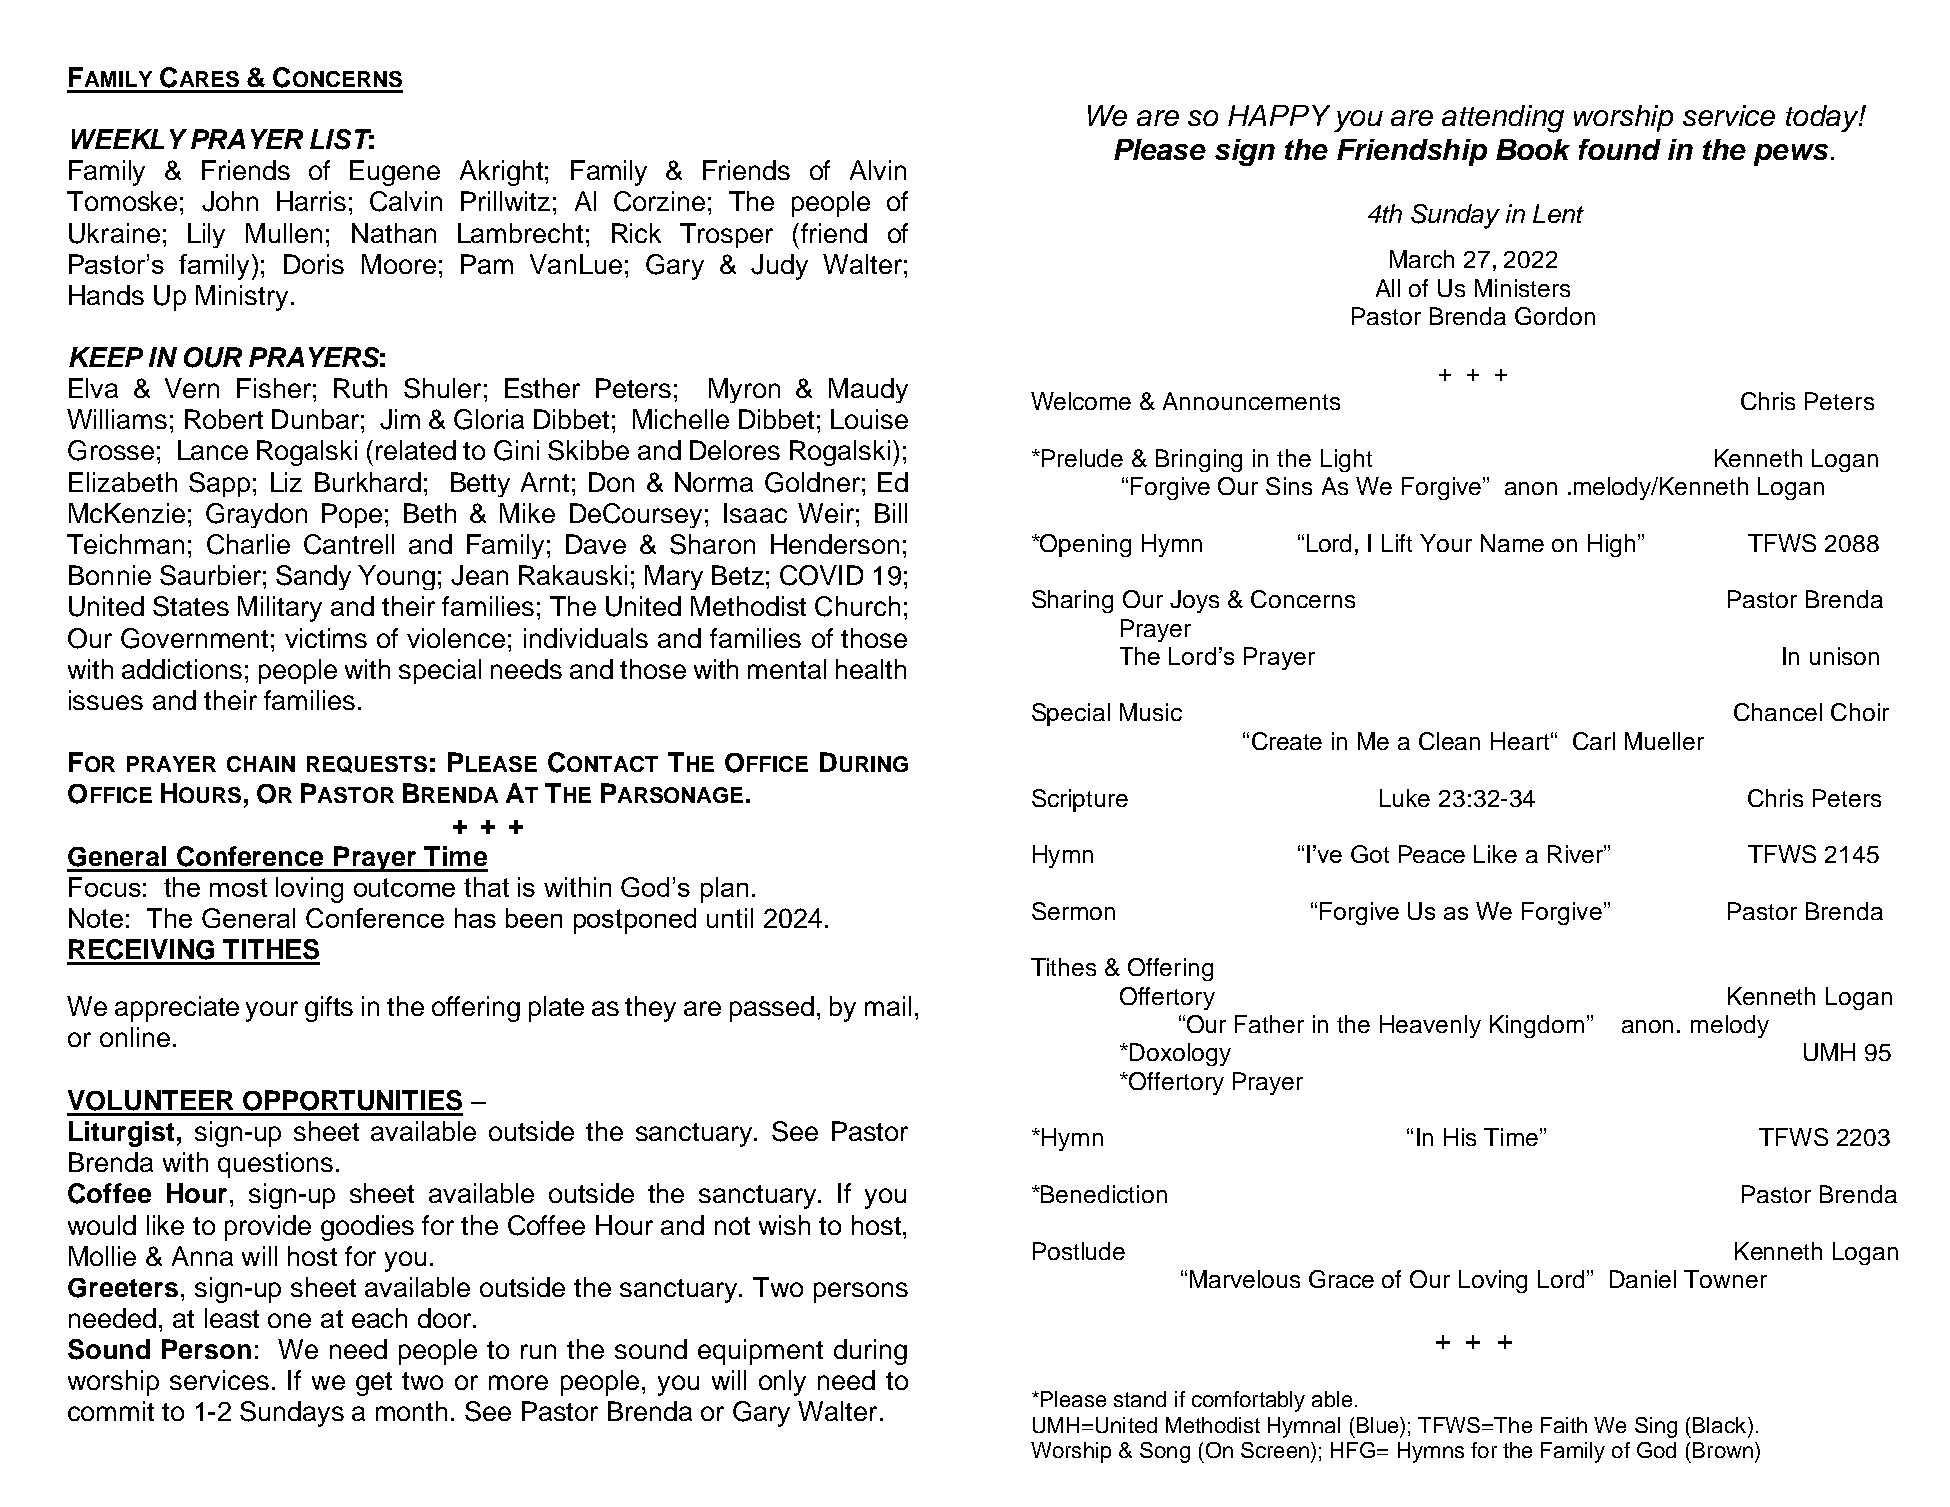 This screenshot has width=1950, height=1507. I want to click on Scripture, so click(1080, 800).
